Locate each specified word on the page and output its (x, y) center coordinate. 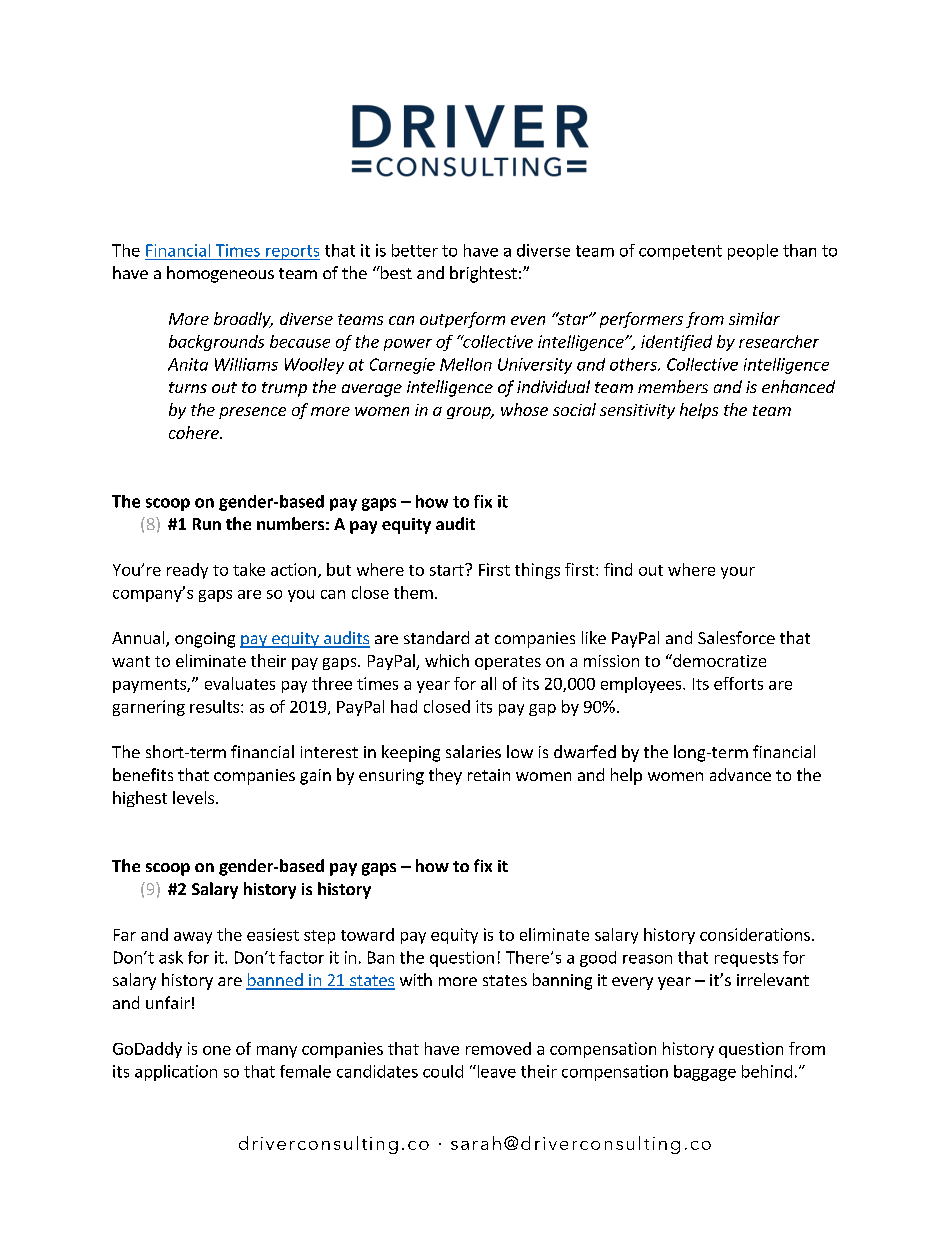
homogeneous (220, 274)
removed (498, 1048)
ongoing (205, 640)
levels (195, 797)
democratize (718, 660)
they (445, 776)
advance (740, 774)
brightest (483, 274)
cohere (195, 432)
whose (524, 409)
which (447, 660)
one (217, 1050)
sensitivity (637, 411)
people (753, 252)
